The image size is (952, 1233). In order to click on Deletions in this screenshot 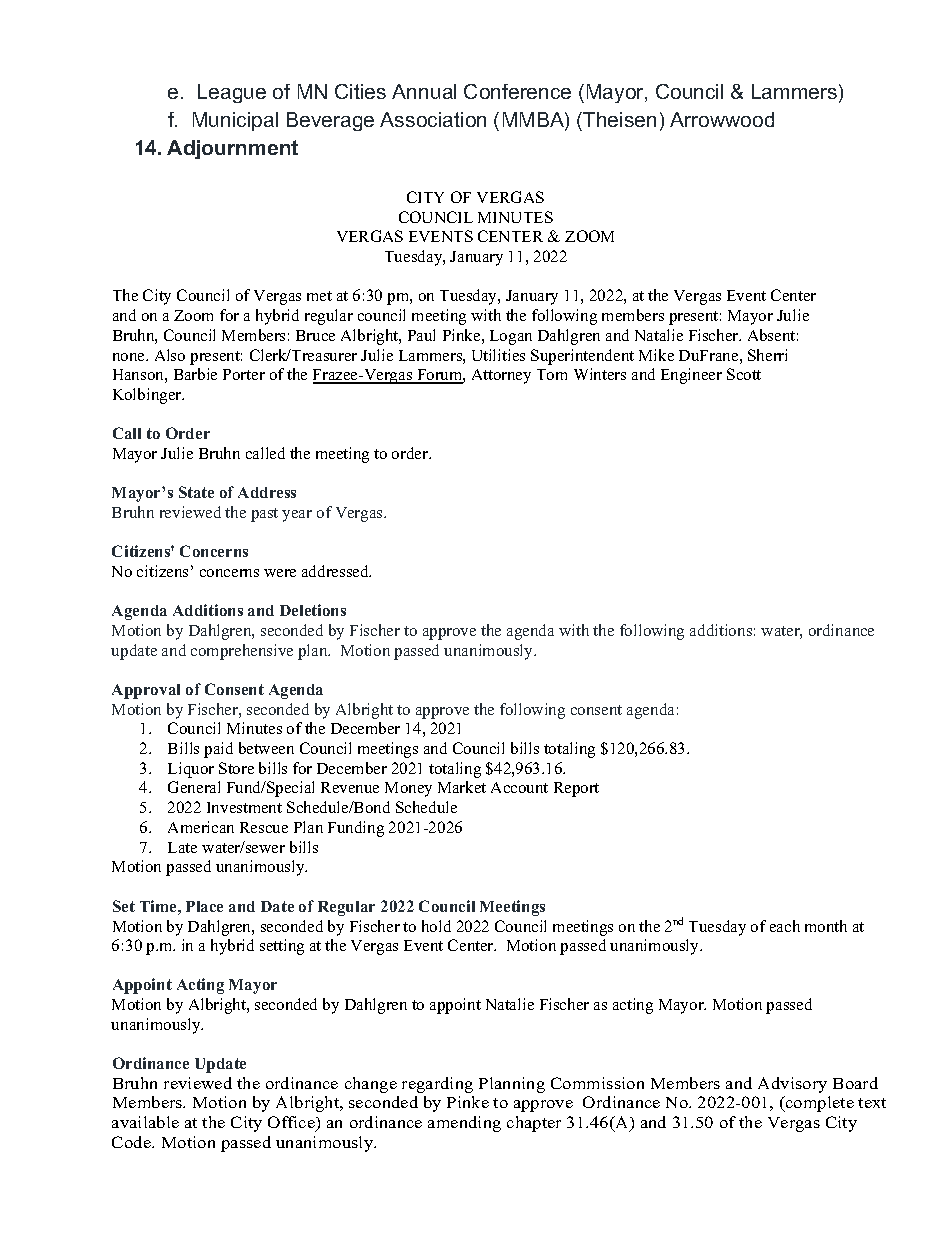, I will do `click(313, 610)`.
